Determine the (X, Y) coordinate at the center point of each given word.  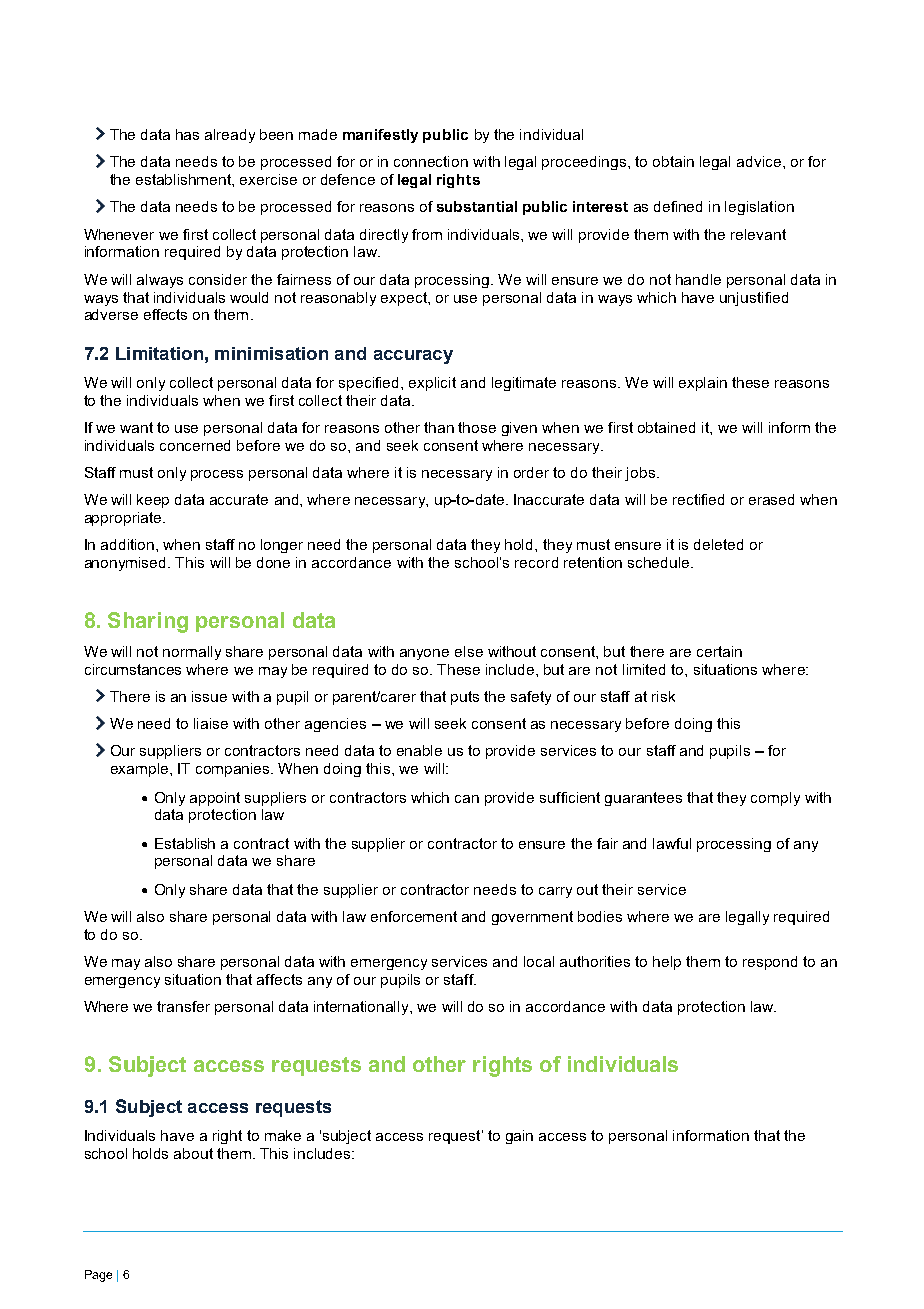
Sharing (148, 622)
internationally (363, 1008)
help (667, 963)
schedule (660, 562)
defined (678, 206)
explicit (432, 384)
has (187, 134)
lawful (672, 843)
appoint (215, 799)
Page (98, 1276)
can (467, 799)
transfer (183, 1006)
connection (431, 161)
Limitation (159, 353)
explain (703, 384)
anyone (424, 654)
